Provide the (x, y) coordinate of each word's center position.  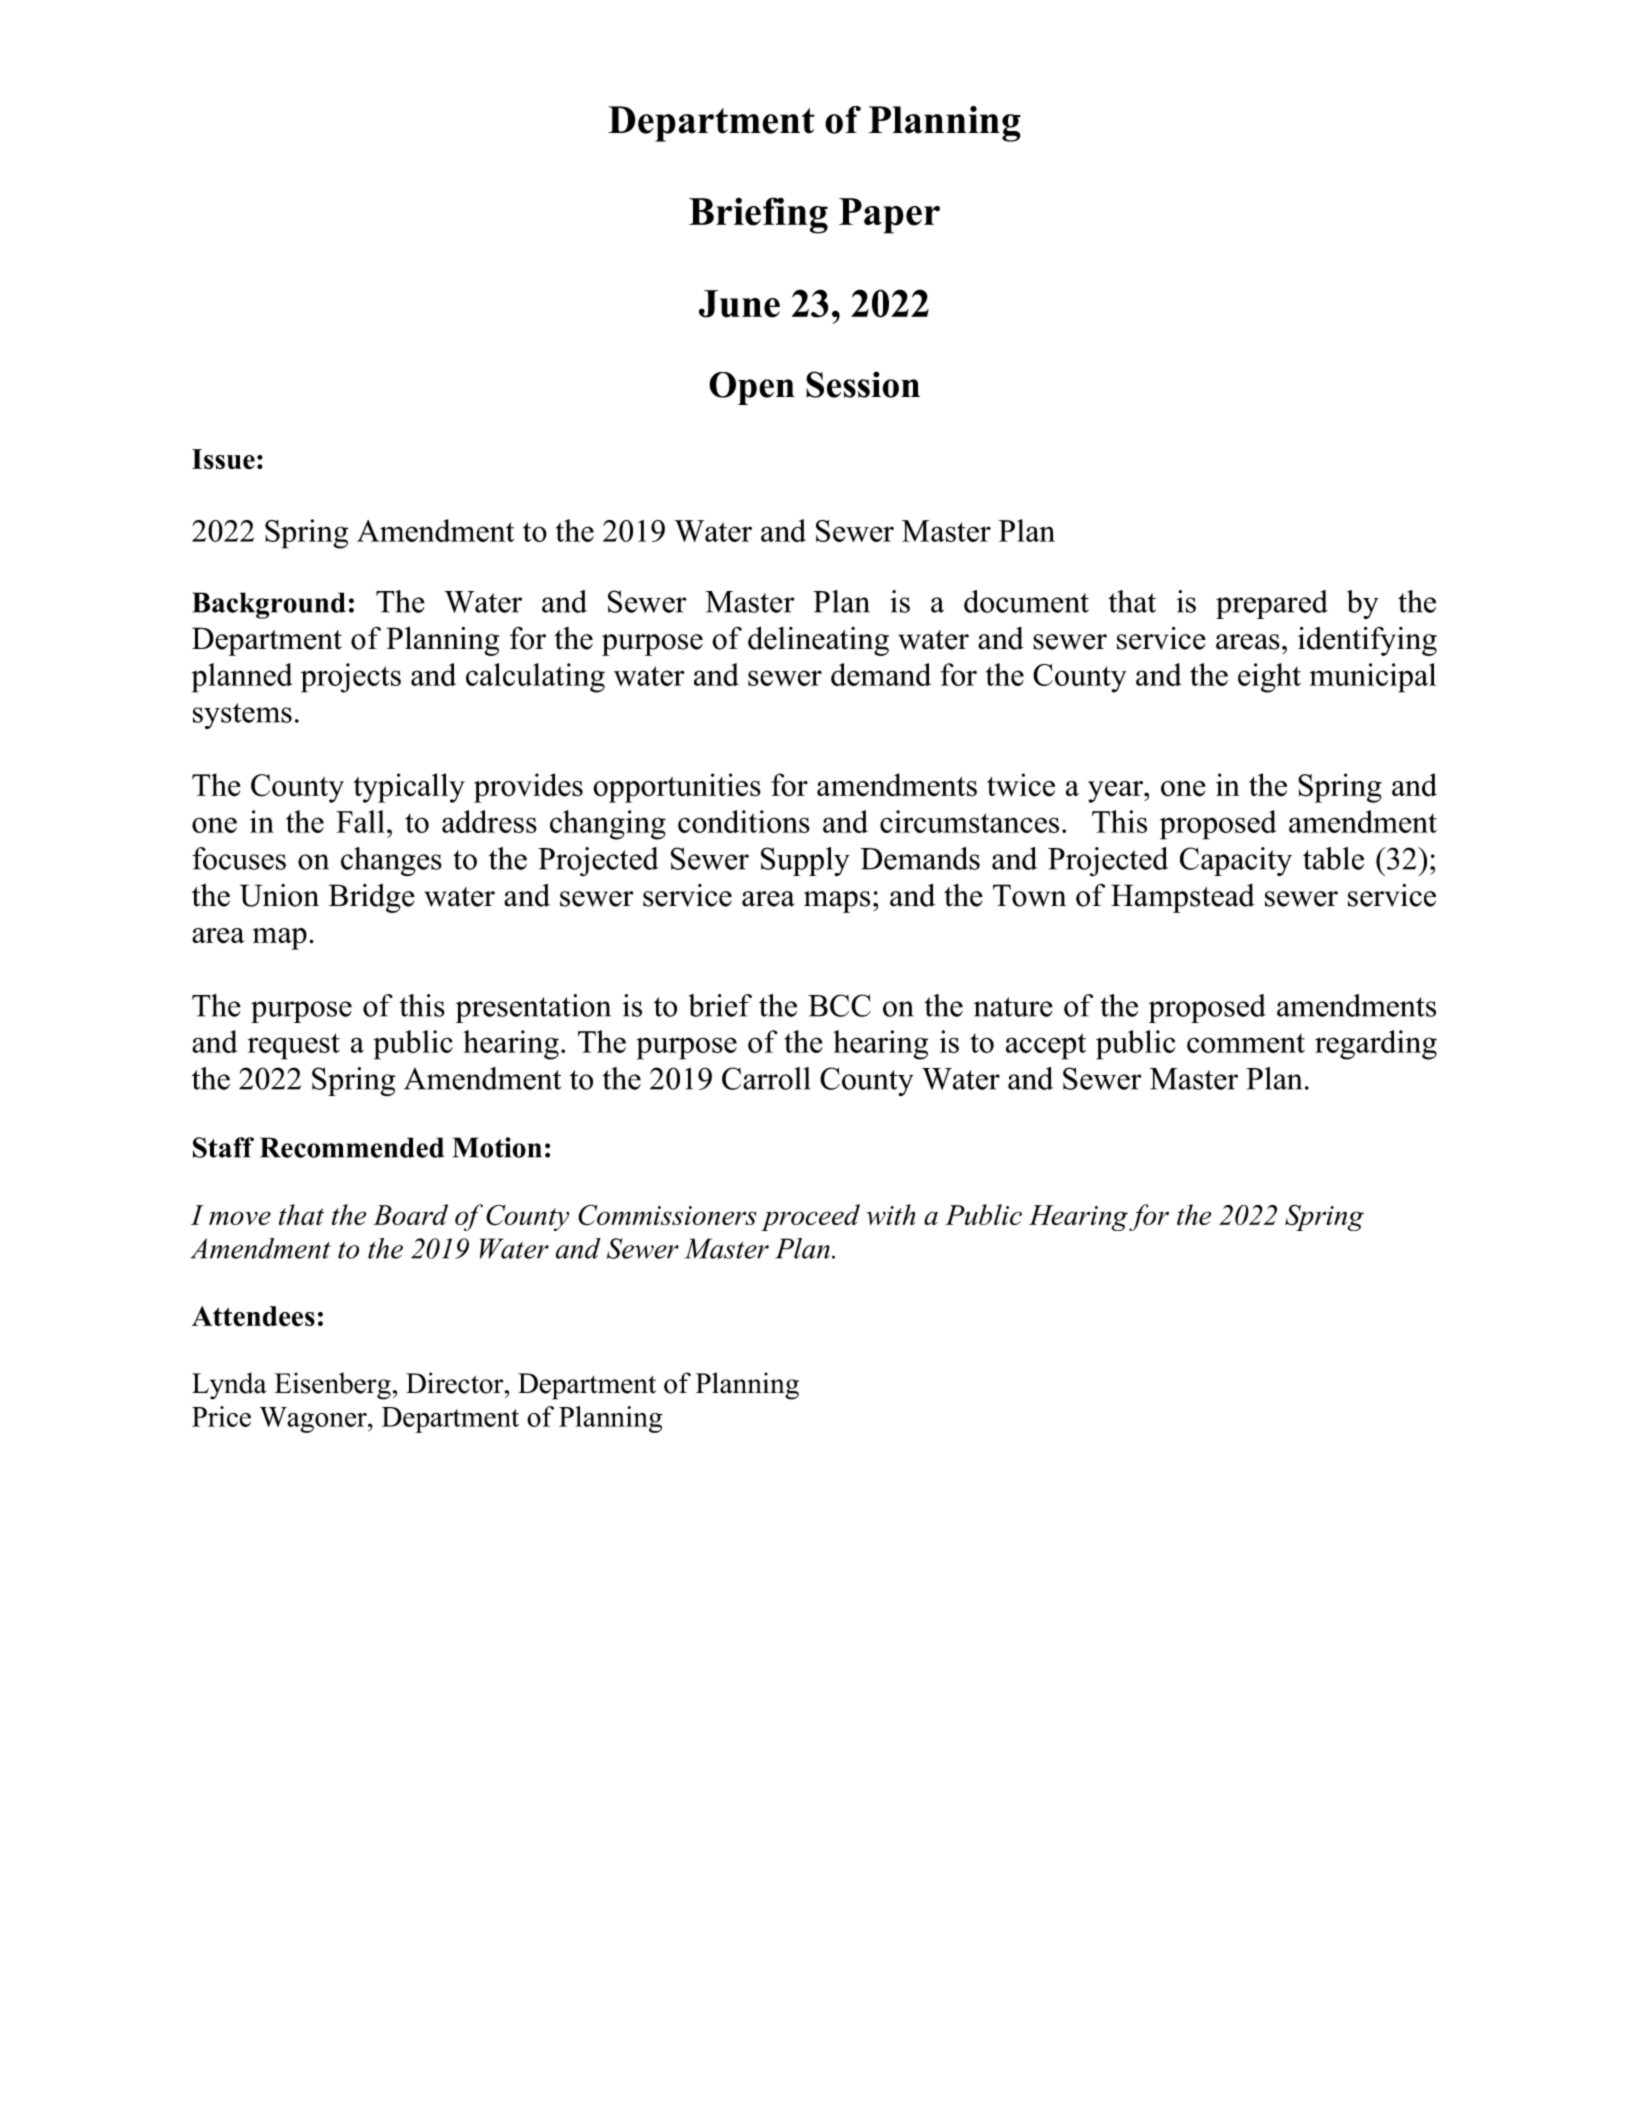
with (891, 1214)
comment (1246, 1043)
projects (351, 678)
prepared (1272, 604)
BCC (839, 1005)
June (739, 304)
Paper (889, 216)
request (294, 1046)
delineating (818, 641)
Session (863, 384)
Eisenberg (332, 1386)
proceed (810, 1217)
